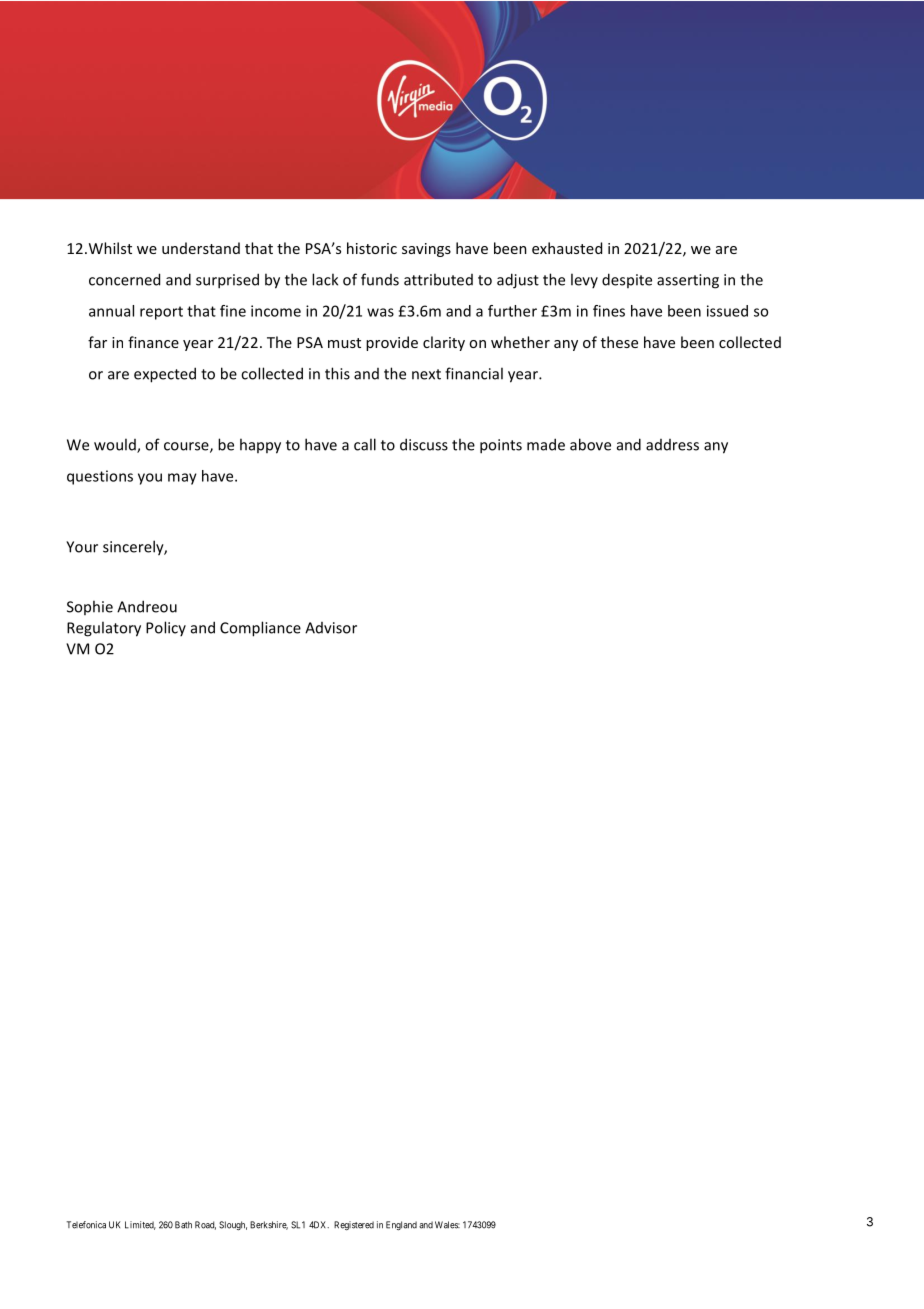  What do you see at coordinates (166, 628) in the image?
I see `Policy` at bounding box center [166, 628].
